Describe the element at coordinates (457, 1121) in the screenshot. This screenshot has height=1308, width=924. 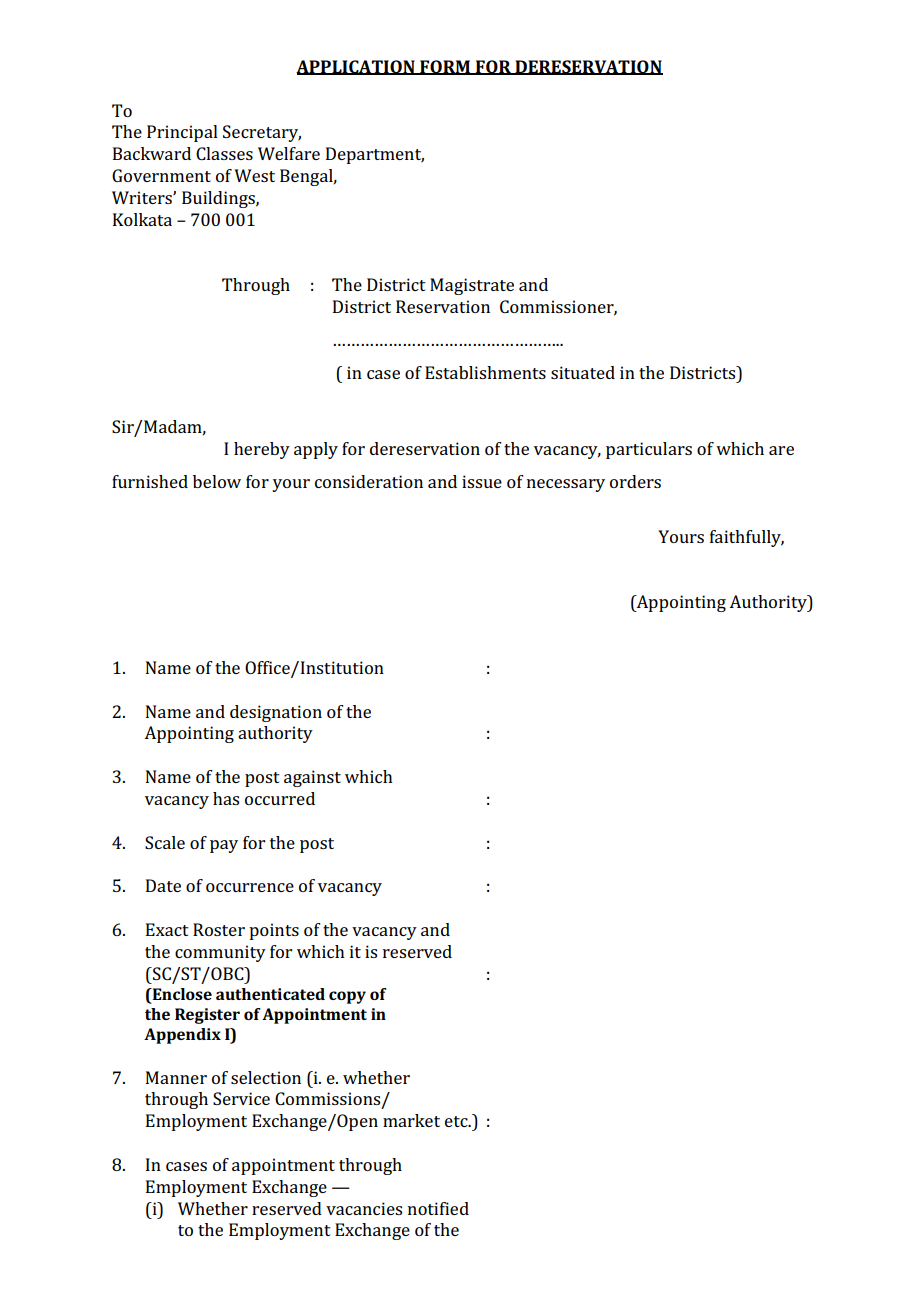
I see `etc` at that location.
